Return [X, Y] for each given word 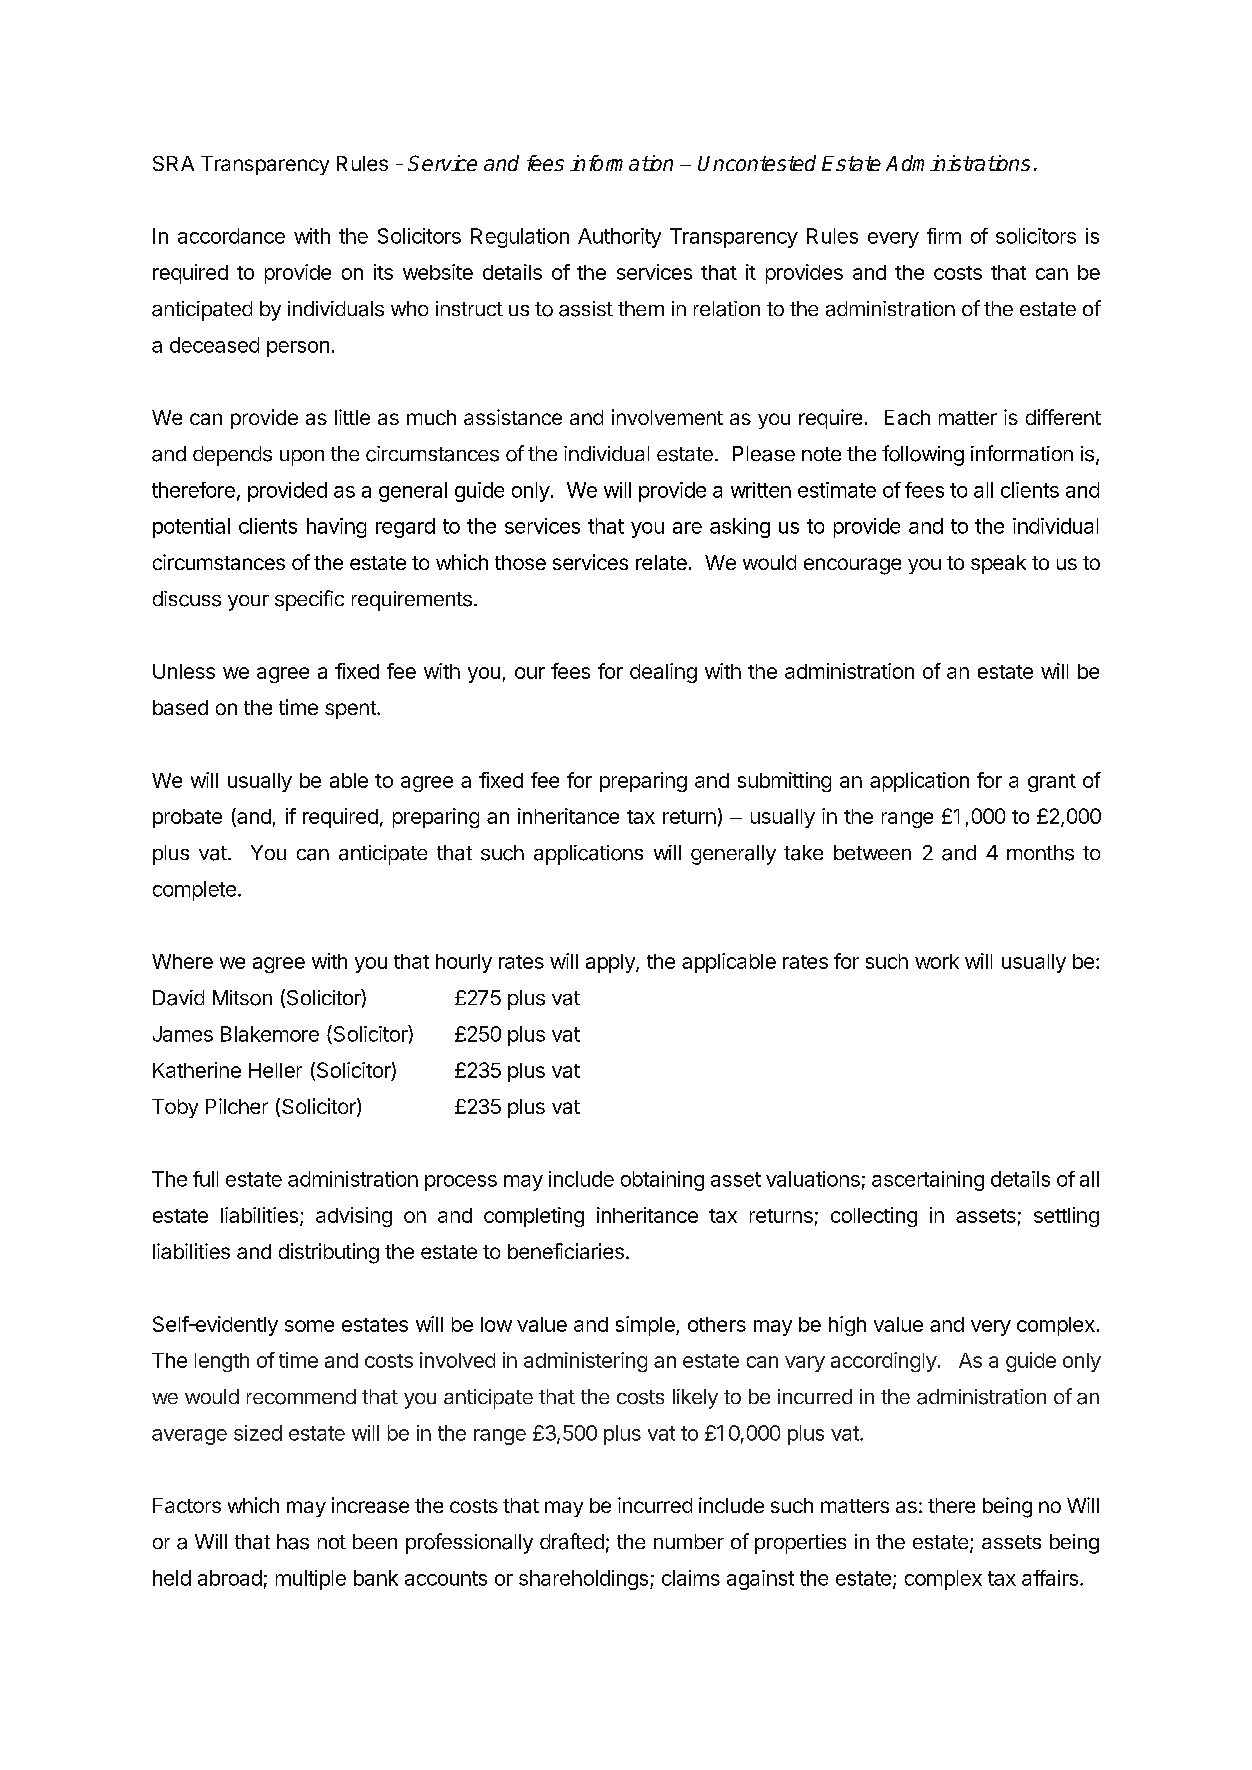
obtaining [662, 1181]
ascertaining [928, 1181]
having [336, 528]
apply [611, 963]
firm [944, 236]
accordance [231, 236]
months [1040, 853]
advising [354, 1217]
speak [998, 564]
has [293, 1542]
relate [661, 562]
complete [194, 891]
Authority [619, 238]
